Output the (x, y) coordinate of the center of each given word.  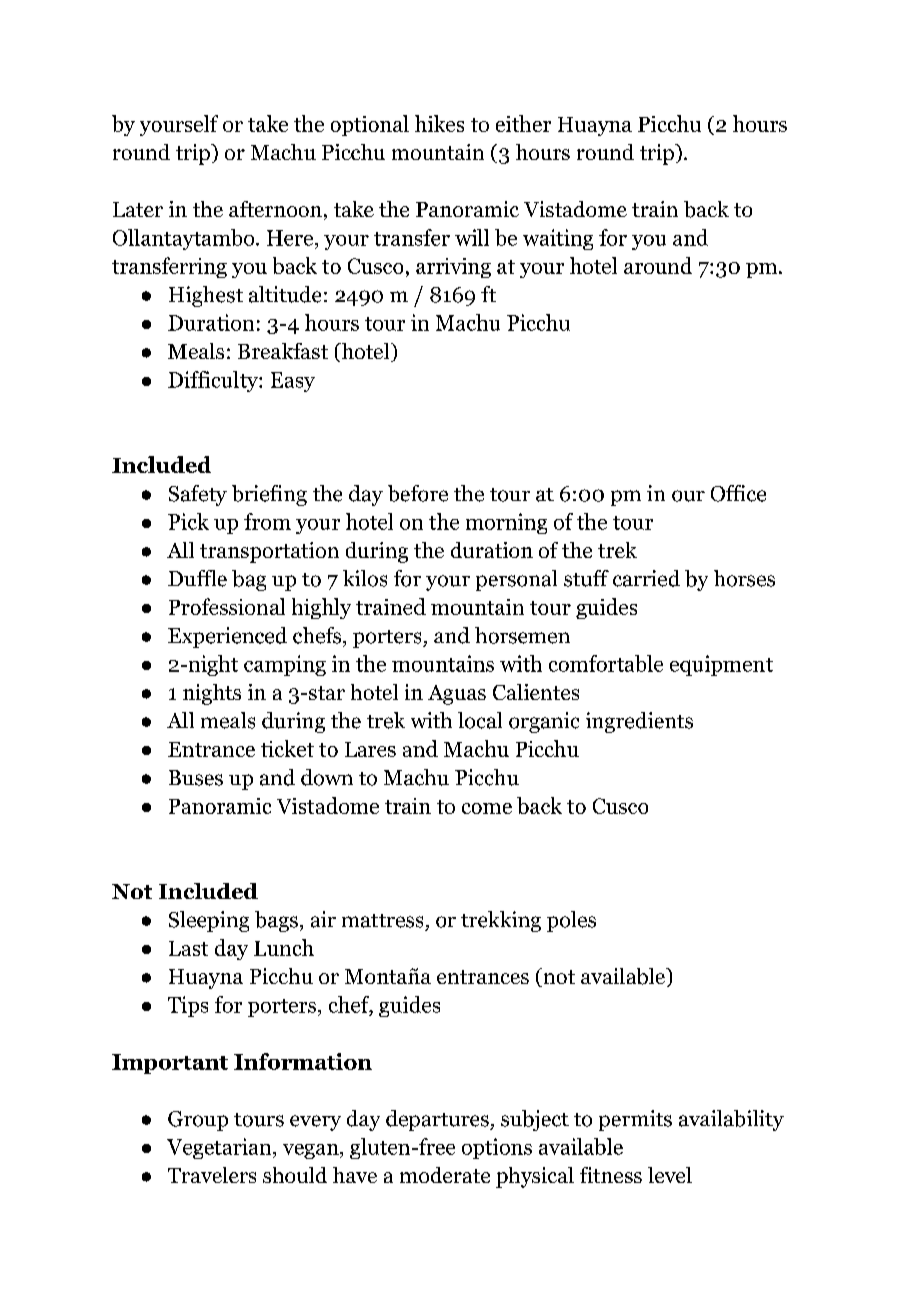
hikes (439, 123)
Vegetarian (220, 1148)
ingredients (639, 722)
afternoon (275, 209)
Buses (196, 778)
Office (738, 493)
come (487, 808)
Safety (198, 495)
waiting (558, 239)
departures (438, 1120)
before (418, 493)
